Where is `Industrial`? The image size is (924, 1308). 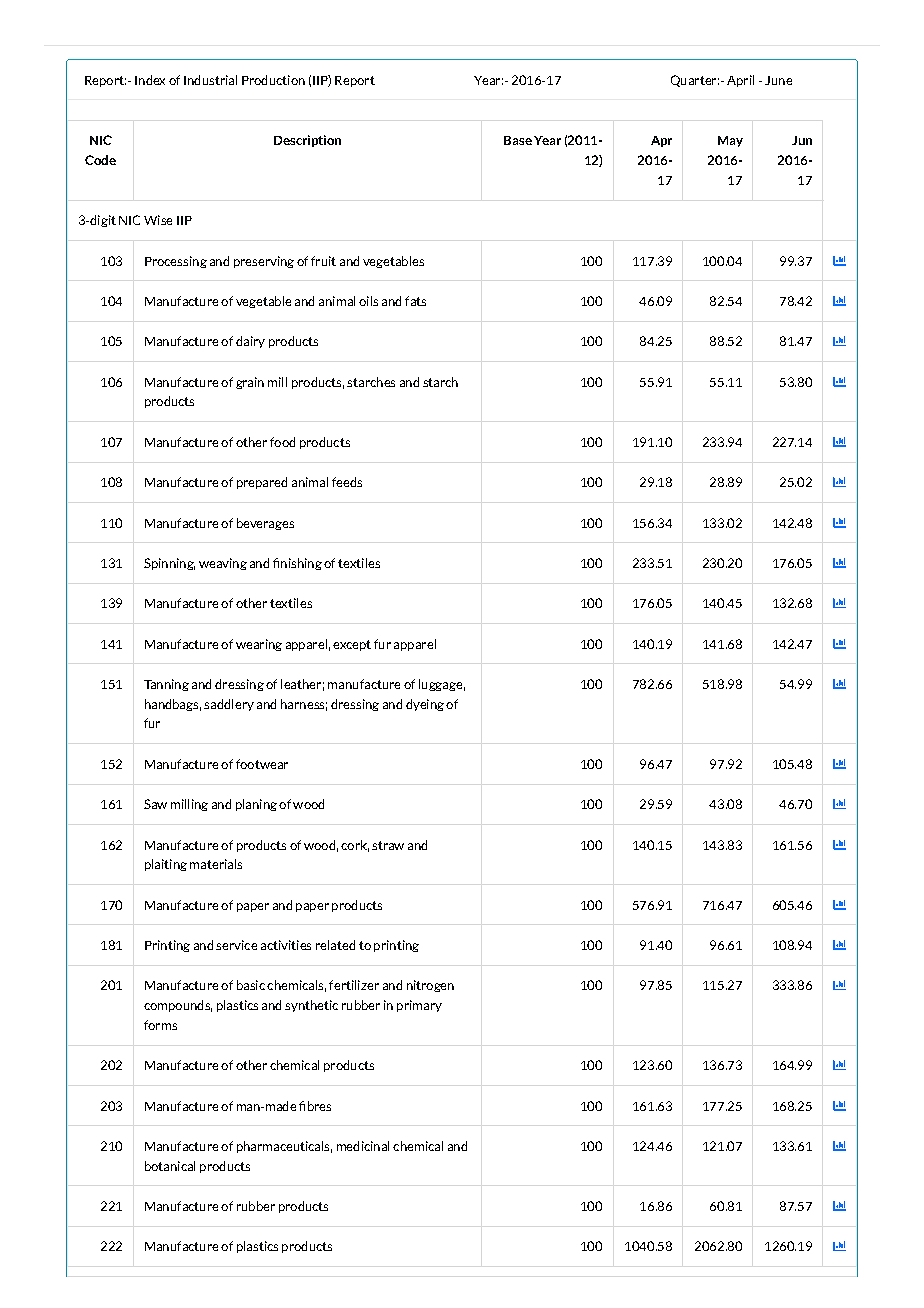
Industrial is located at coordinates (210, 80).
